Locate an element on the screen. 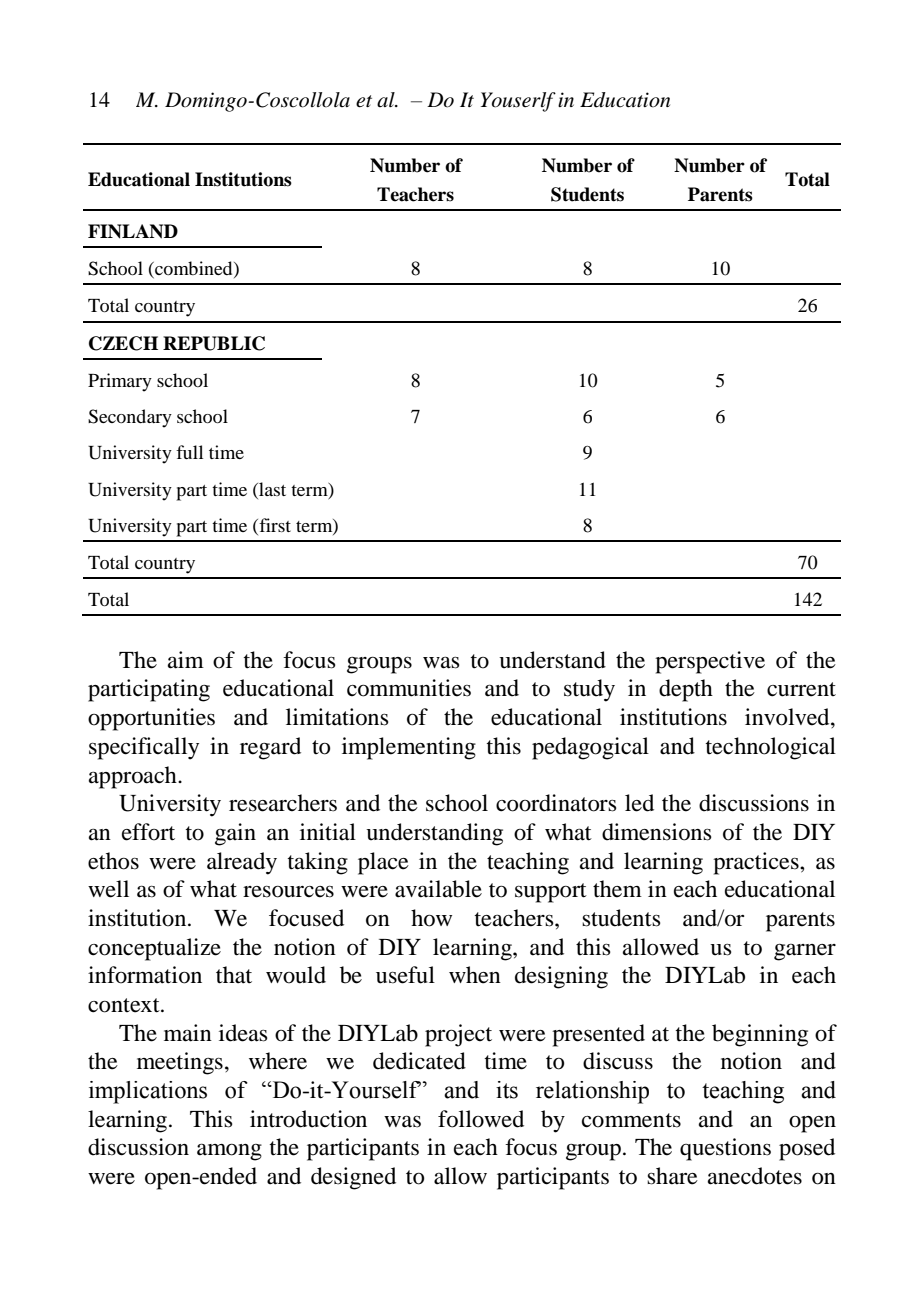 Image resolution: width=924 pixels, height=1313 pixels. communities is located at coordinates (409, 688).
